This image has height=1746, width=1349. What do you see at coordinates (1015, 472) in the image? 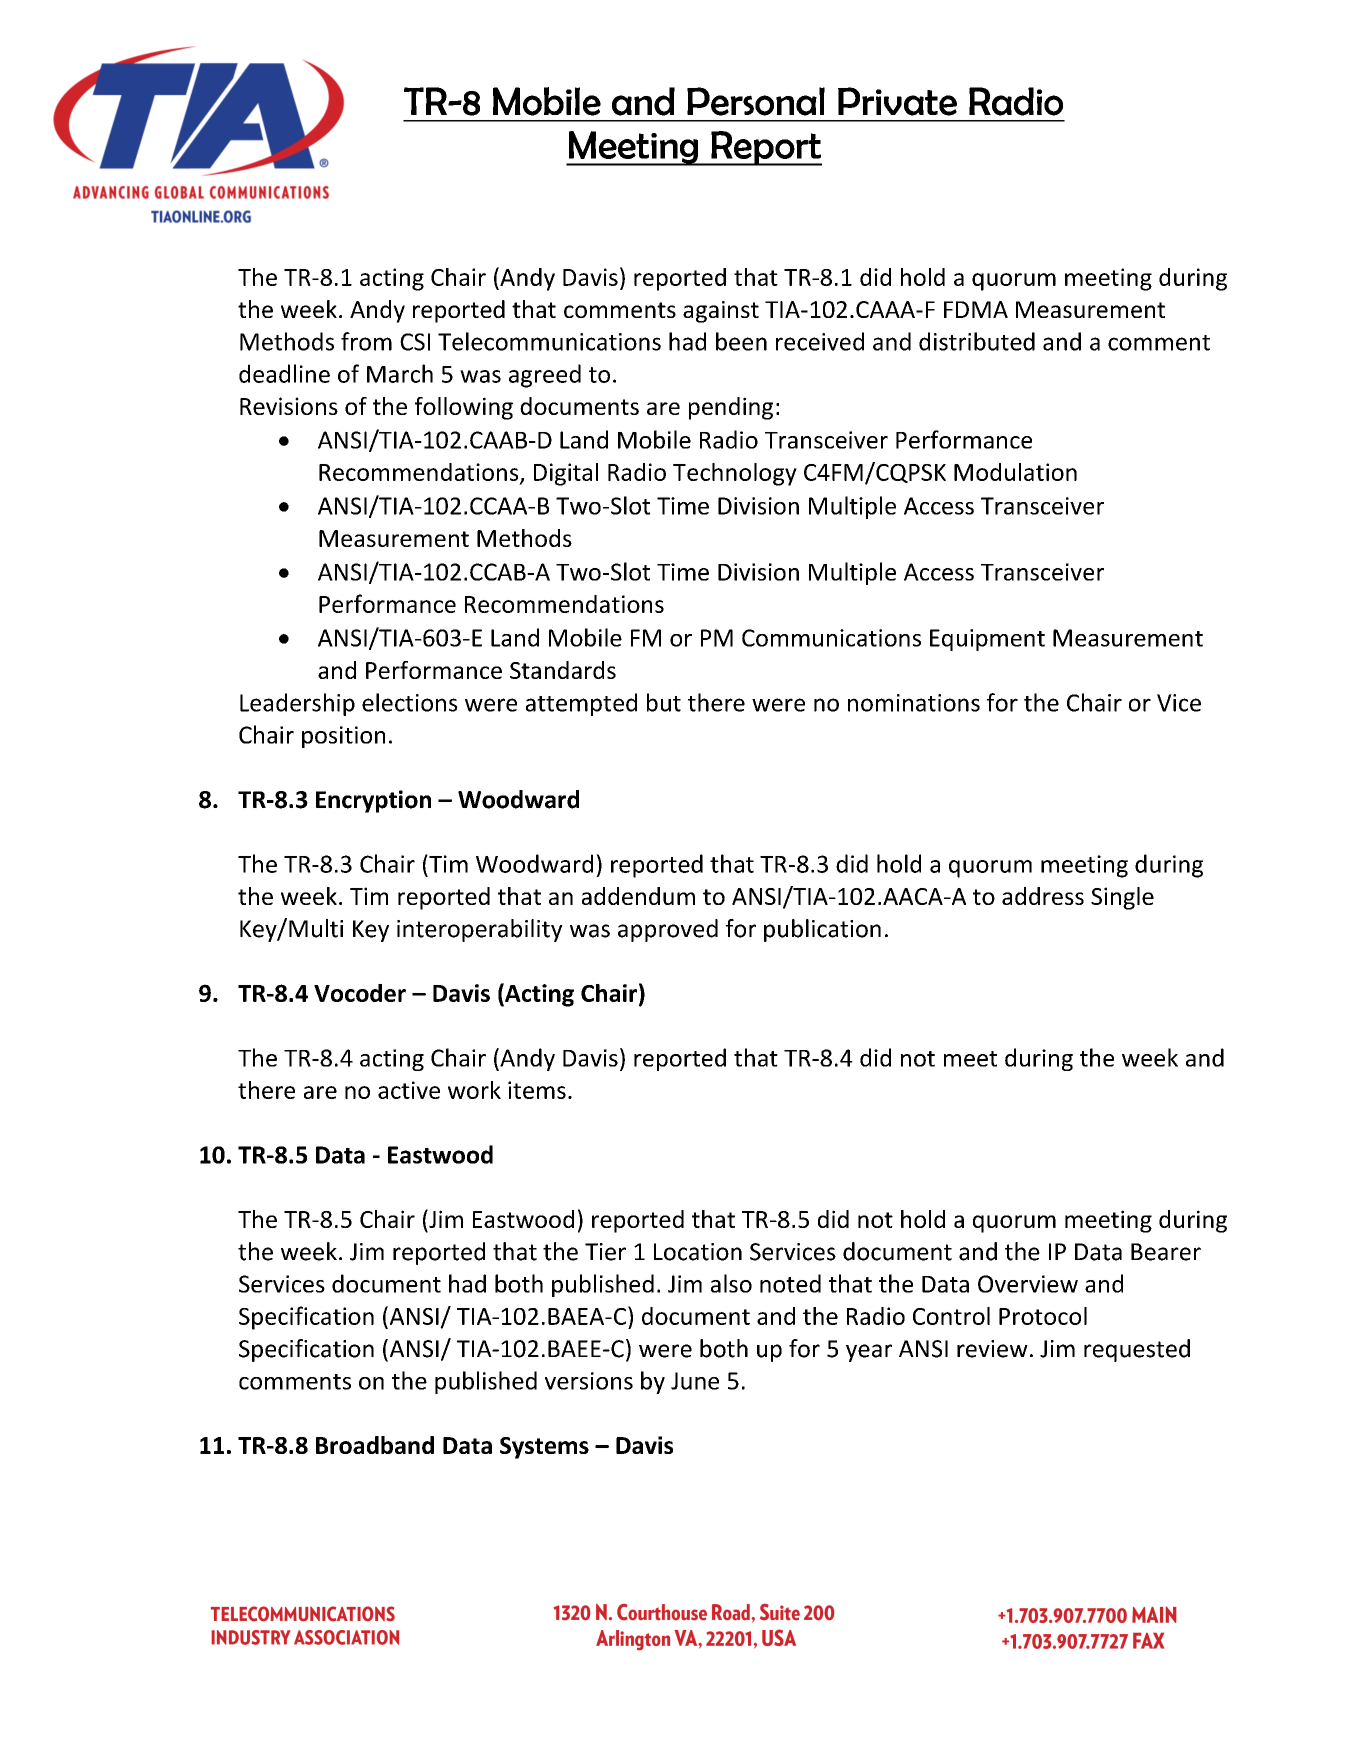
I see `Modulation` at bounding box center [1015, 472].
